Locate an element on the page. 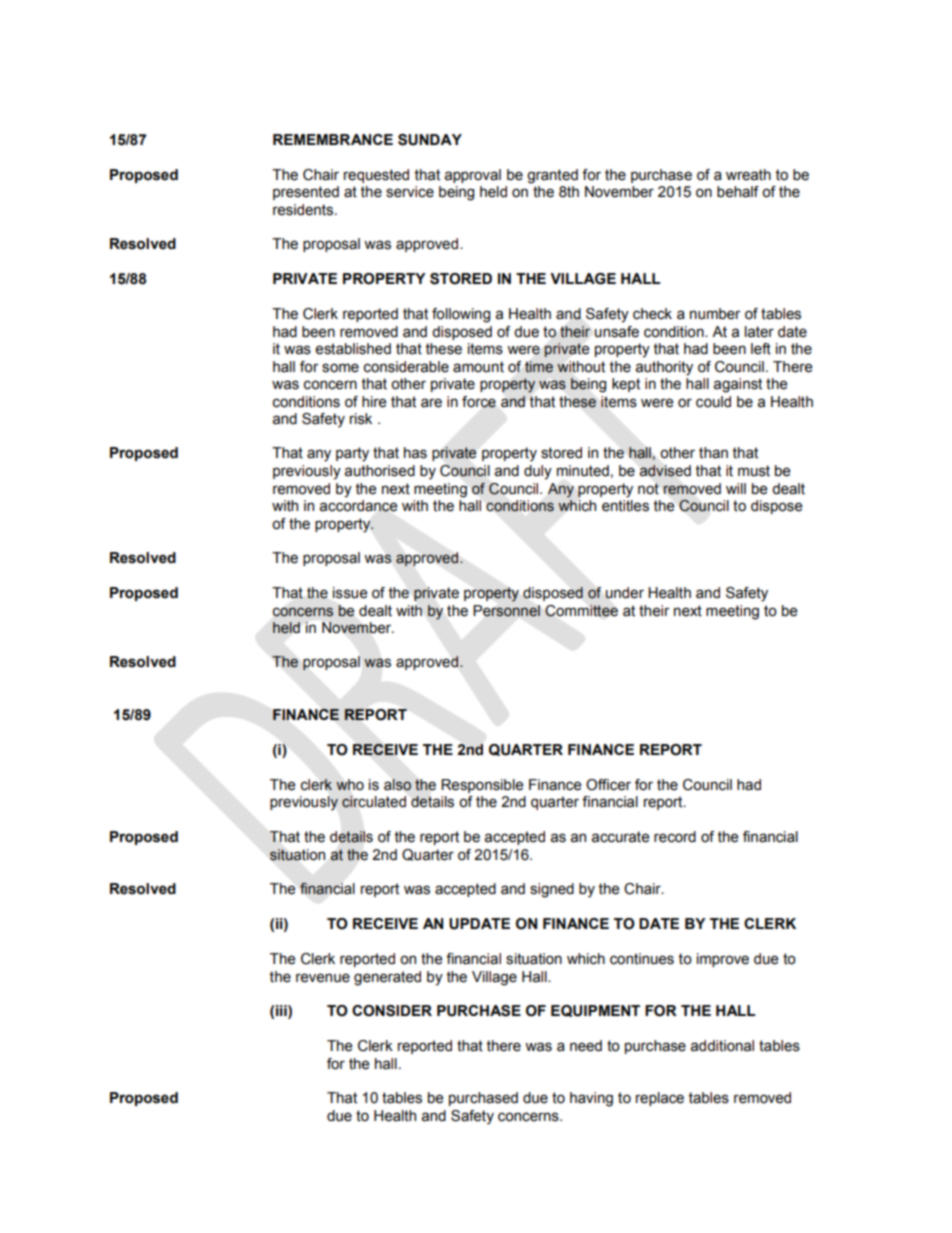  hire is located at coordinates (374, 402).
